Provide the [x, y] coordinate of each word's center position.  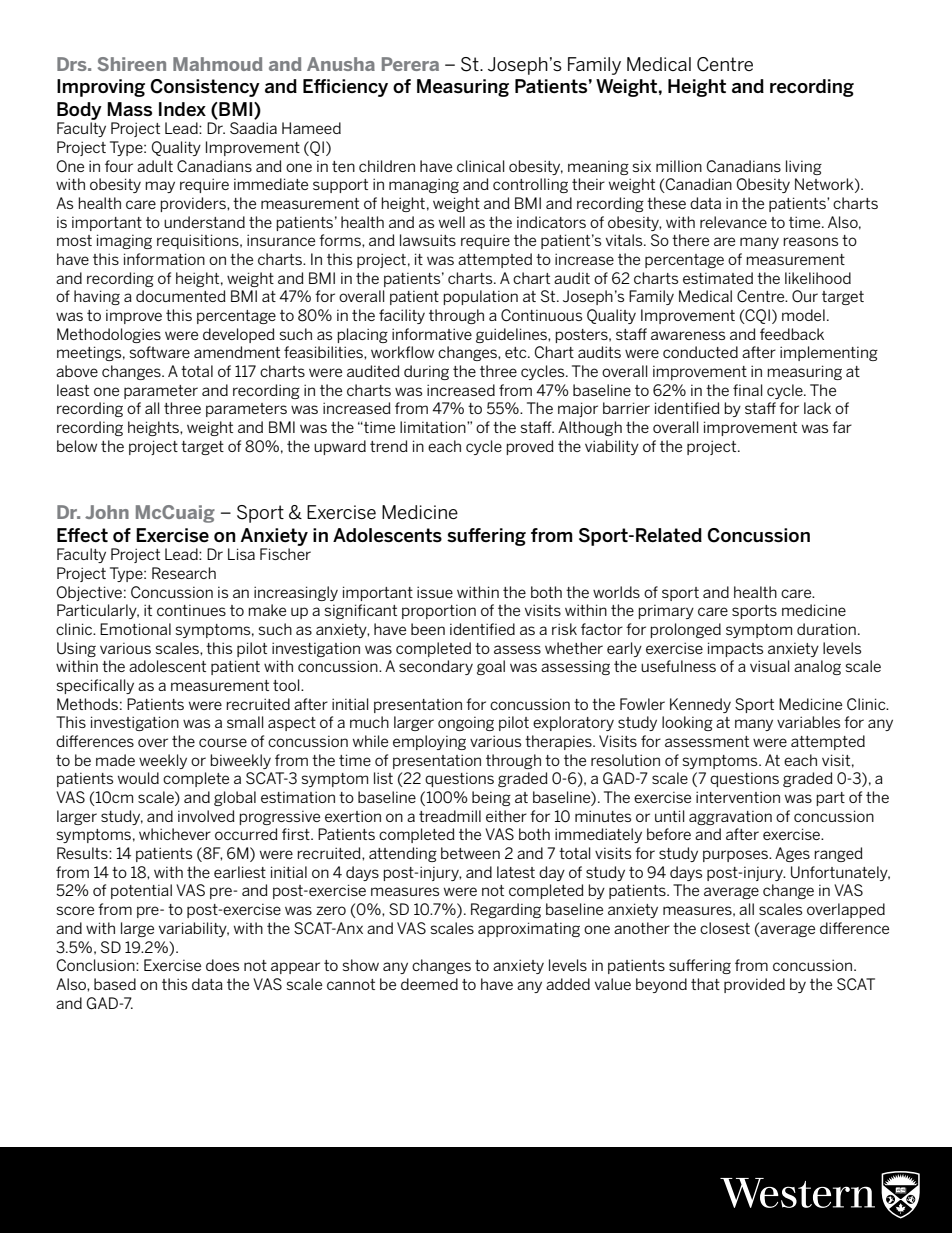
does [222, 965]
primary [666, 612]
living [804, 167]
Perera [410, 64]
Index [182, 109]
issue [435, 592]
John [107, 512]
